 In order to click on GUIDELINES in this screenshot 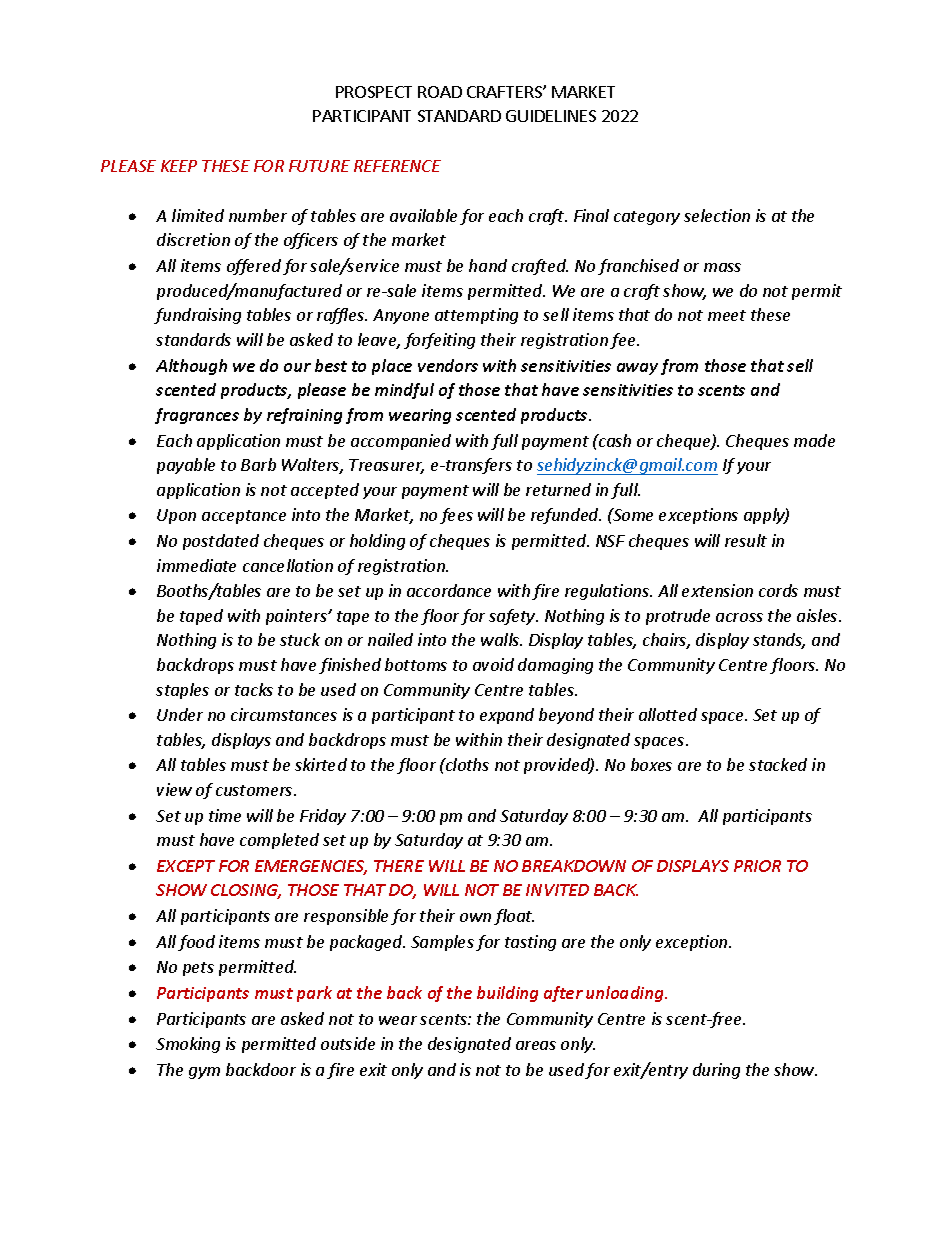, I will do `click(551, 116)`.
